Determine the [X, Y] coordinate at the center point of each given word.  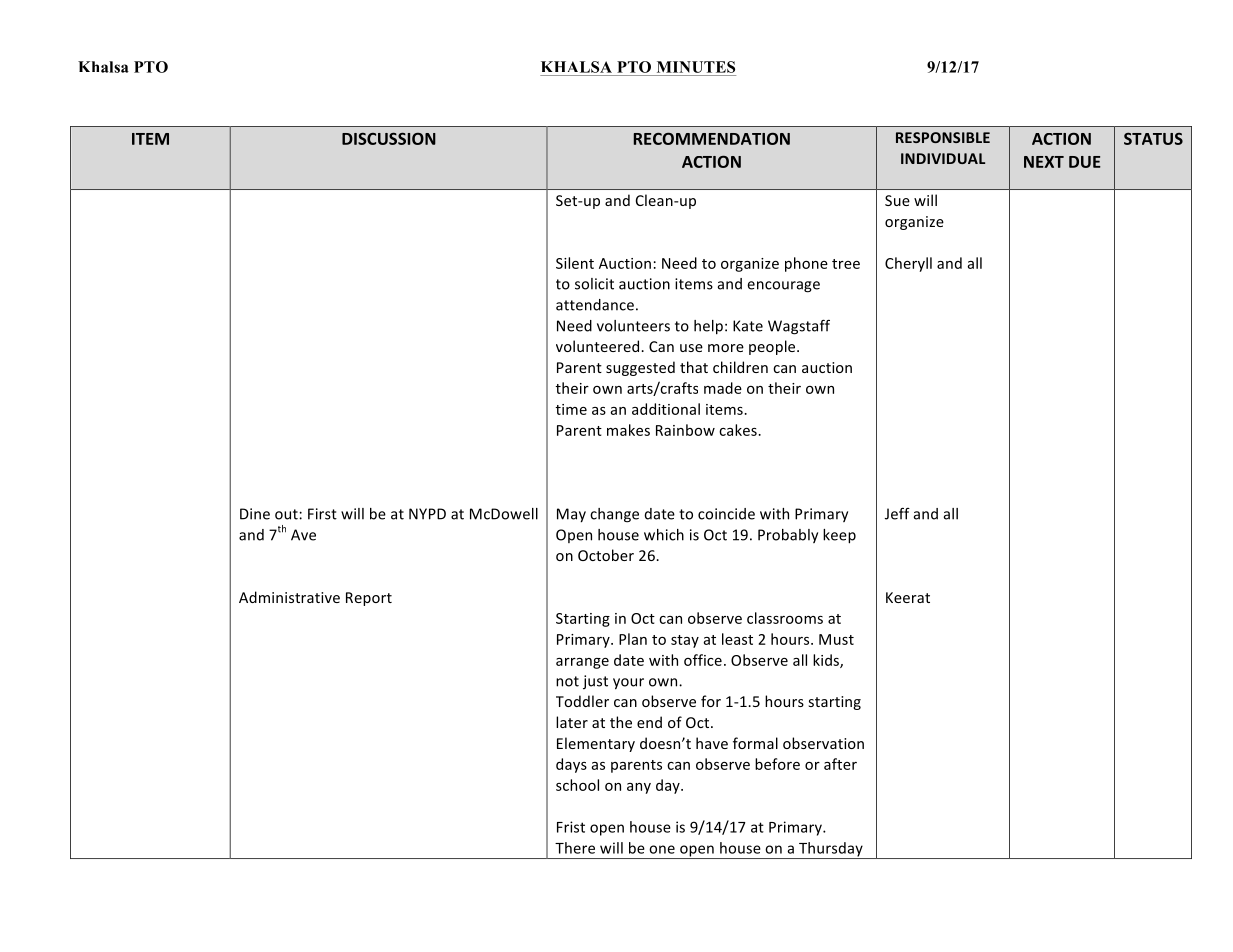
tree [846, 264]
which [664, 535]
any [639, 788]
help [708, 327]
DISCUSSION [389, 138]
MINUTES [696, 67]
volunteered [599, 346]
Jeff [897, 514]
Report [369, 599]
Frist [571, 827]
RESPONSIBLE [943, 137]
